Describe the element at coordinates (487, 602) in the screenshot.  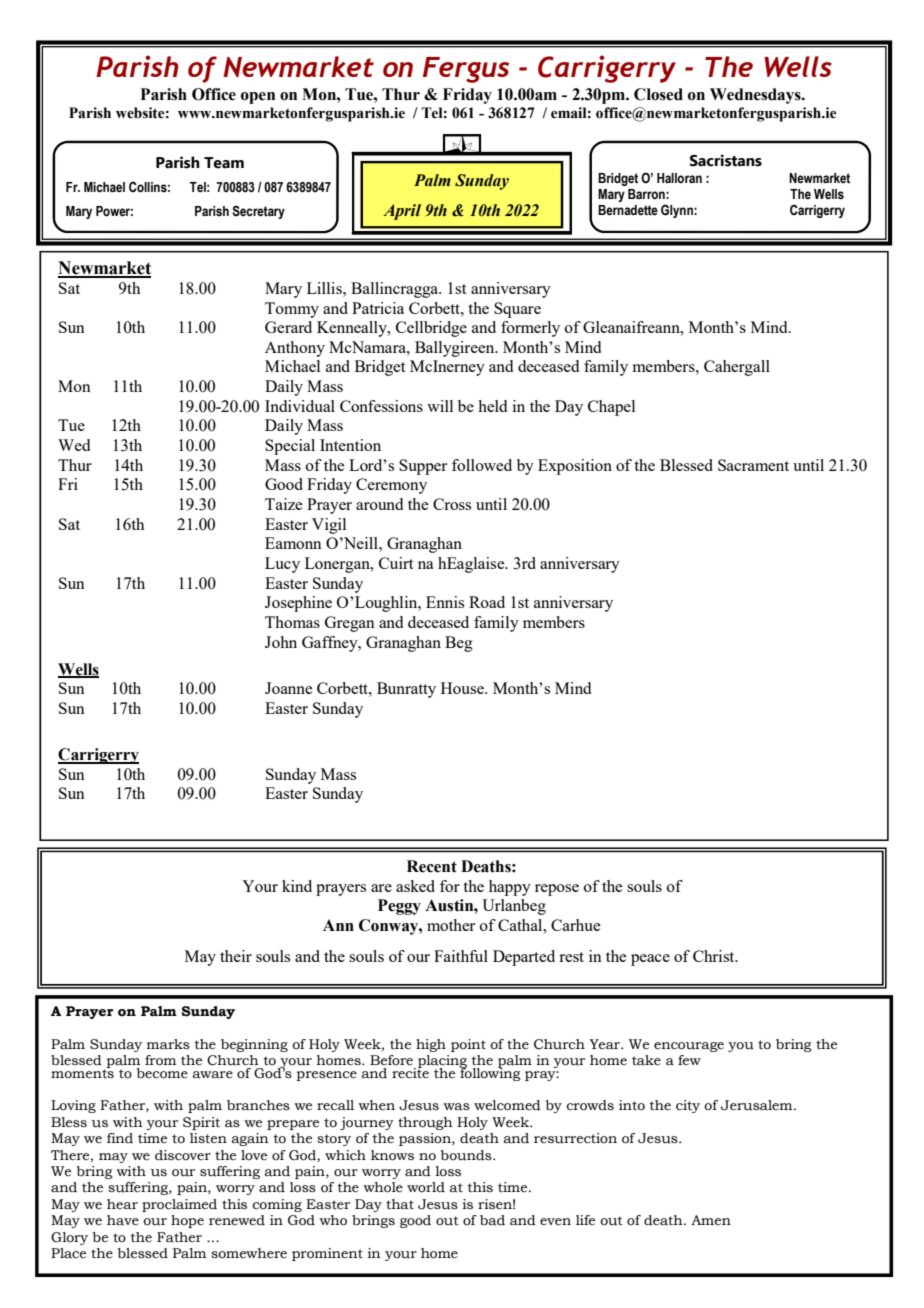
I see `Road` at that location.
